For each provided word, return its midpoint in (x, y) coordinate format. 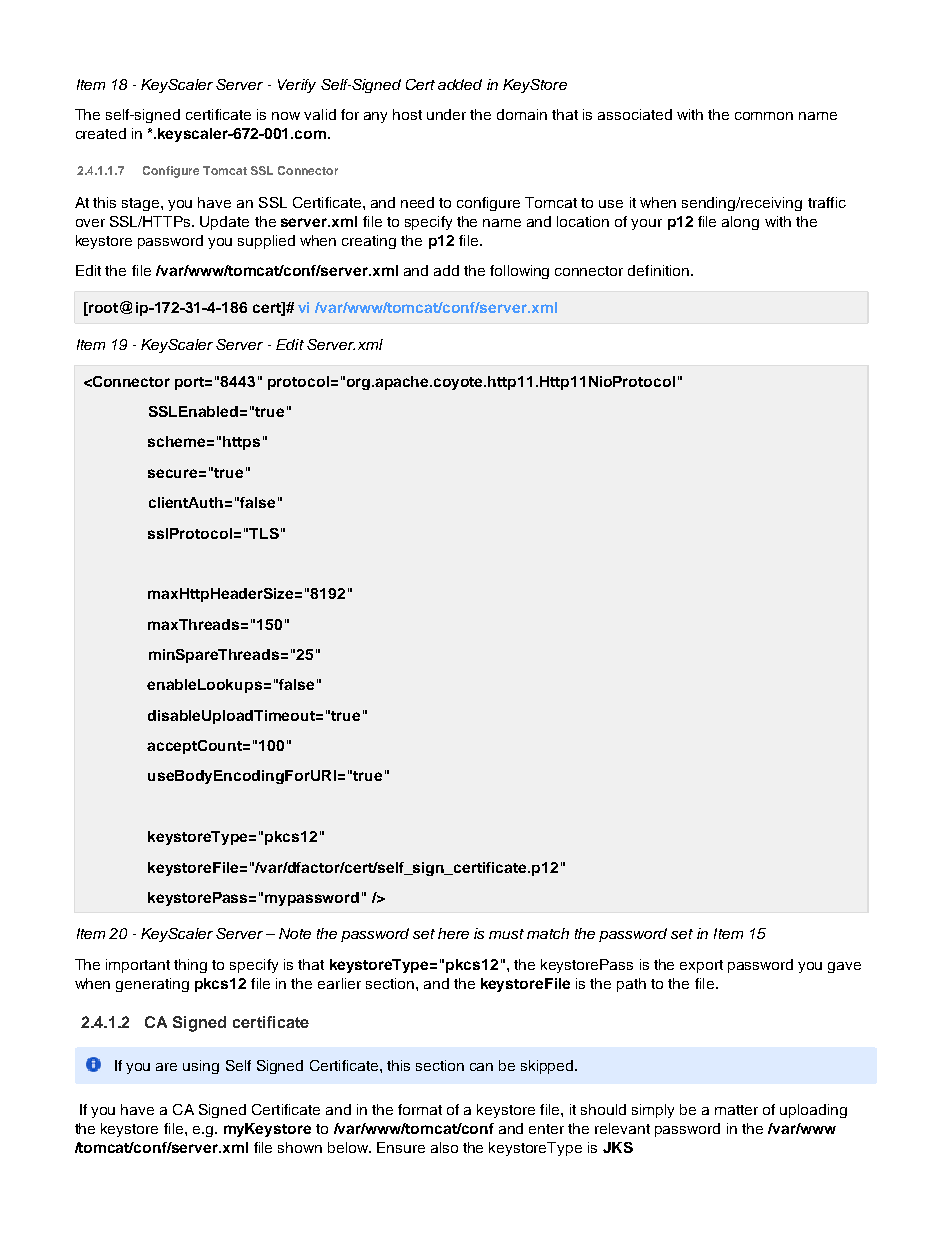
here (453, 933)
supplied (266, 242)
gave (844, 967)
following (519, 272)
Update (224, 223)
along (740, 223)
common (764, 116)
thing (190, 966)
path (631, 985)
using (201, 1067)
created (101, 133)
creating (369, 242)
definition (660, 270)
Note (295, 933)
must (506, 934)
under (446, 114)
